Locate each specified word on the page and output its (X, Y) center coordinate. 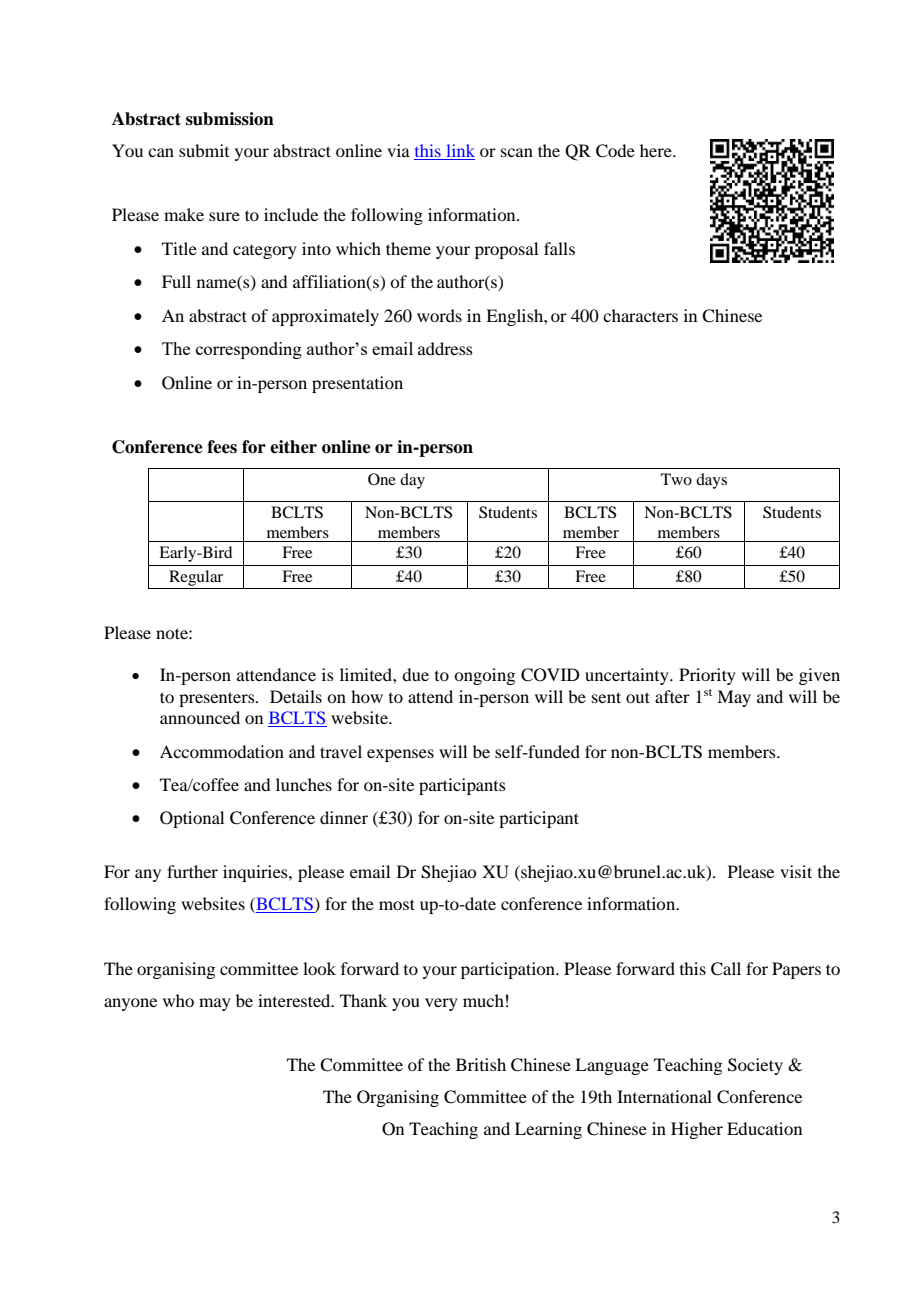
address (445, 348)
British (481, 1064)
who (178, 1000)
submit (204, 150)
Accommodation (222, 751)
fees (222, 447)
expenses (400, 755)
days (711, 481)
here (657, 150)
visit (796, 871)
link (461, 150)
